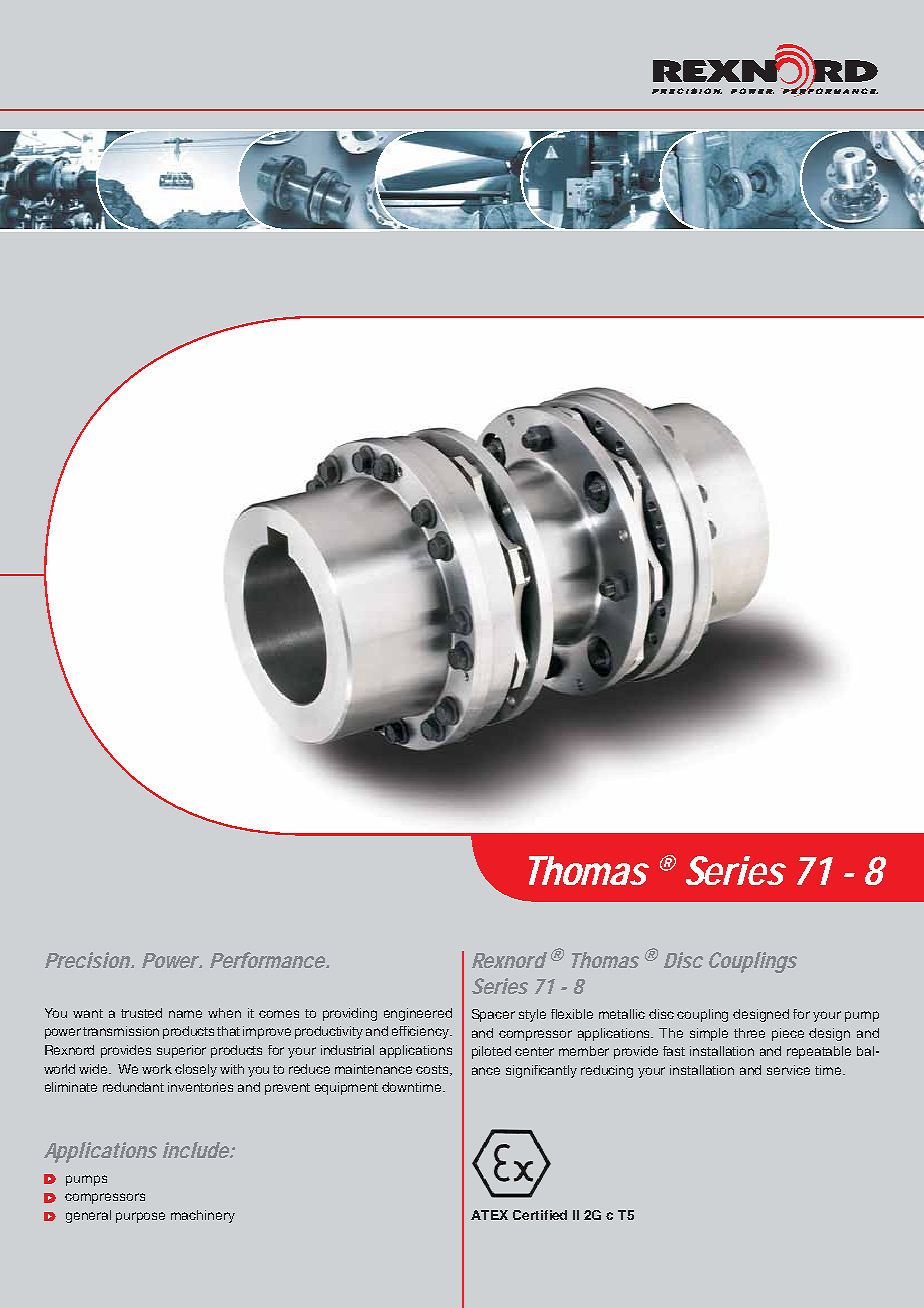  Describe the element at coordinates (493, 1015) in the document. I see `Spacer` at that location.
